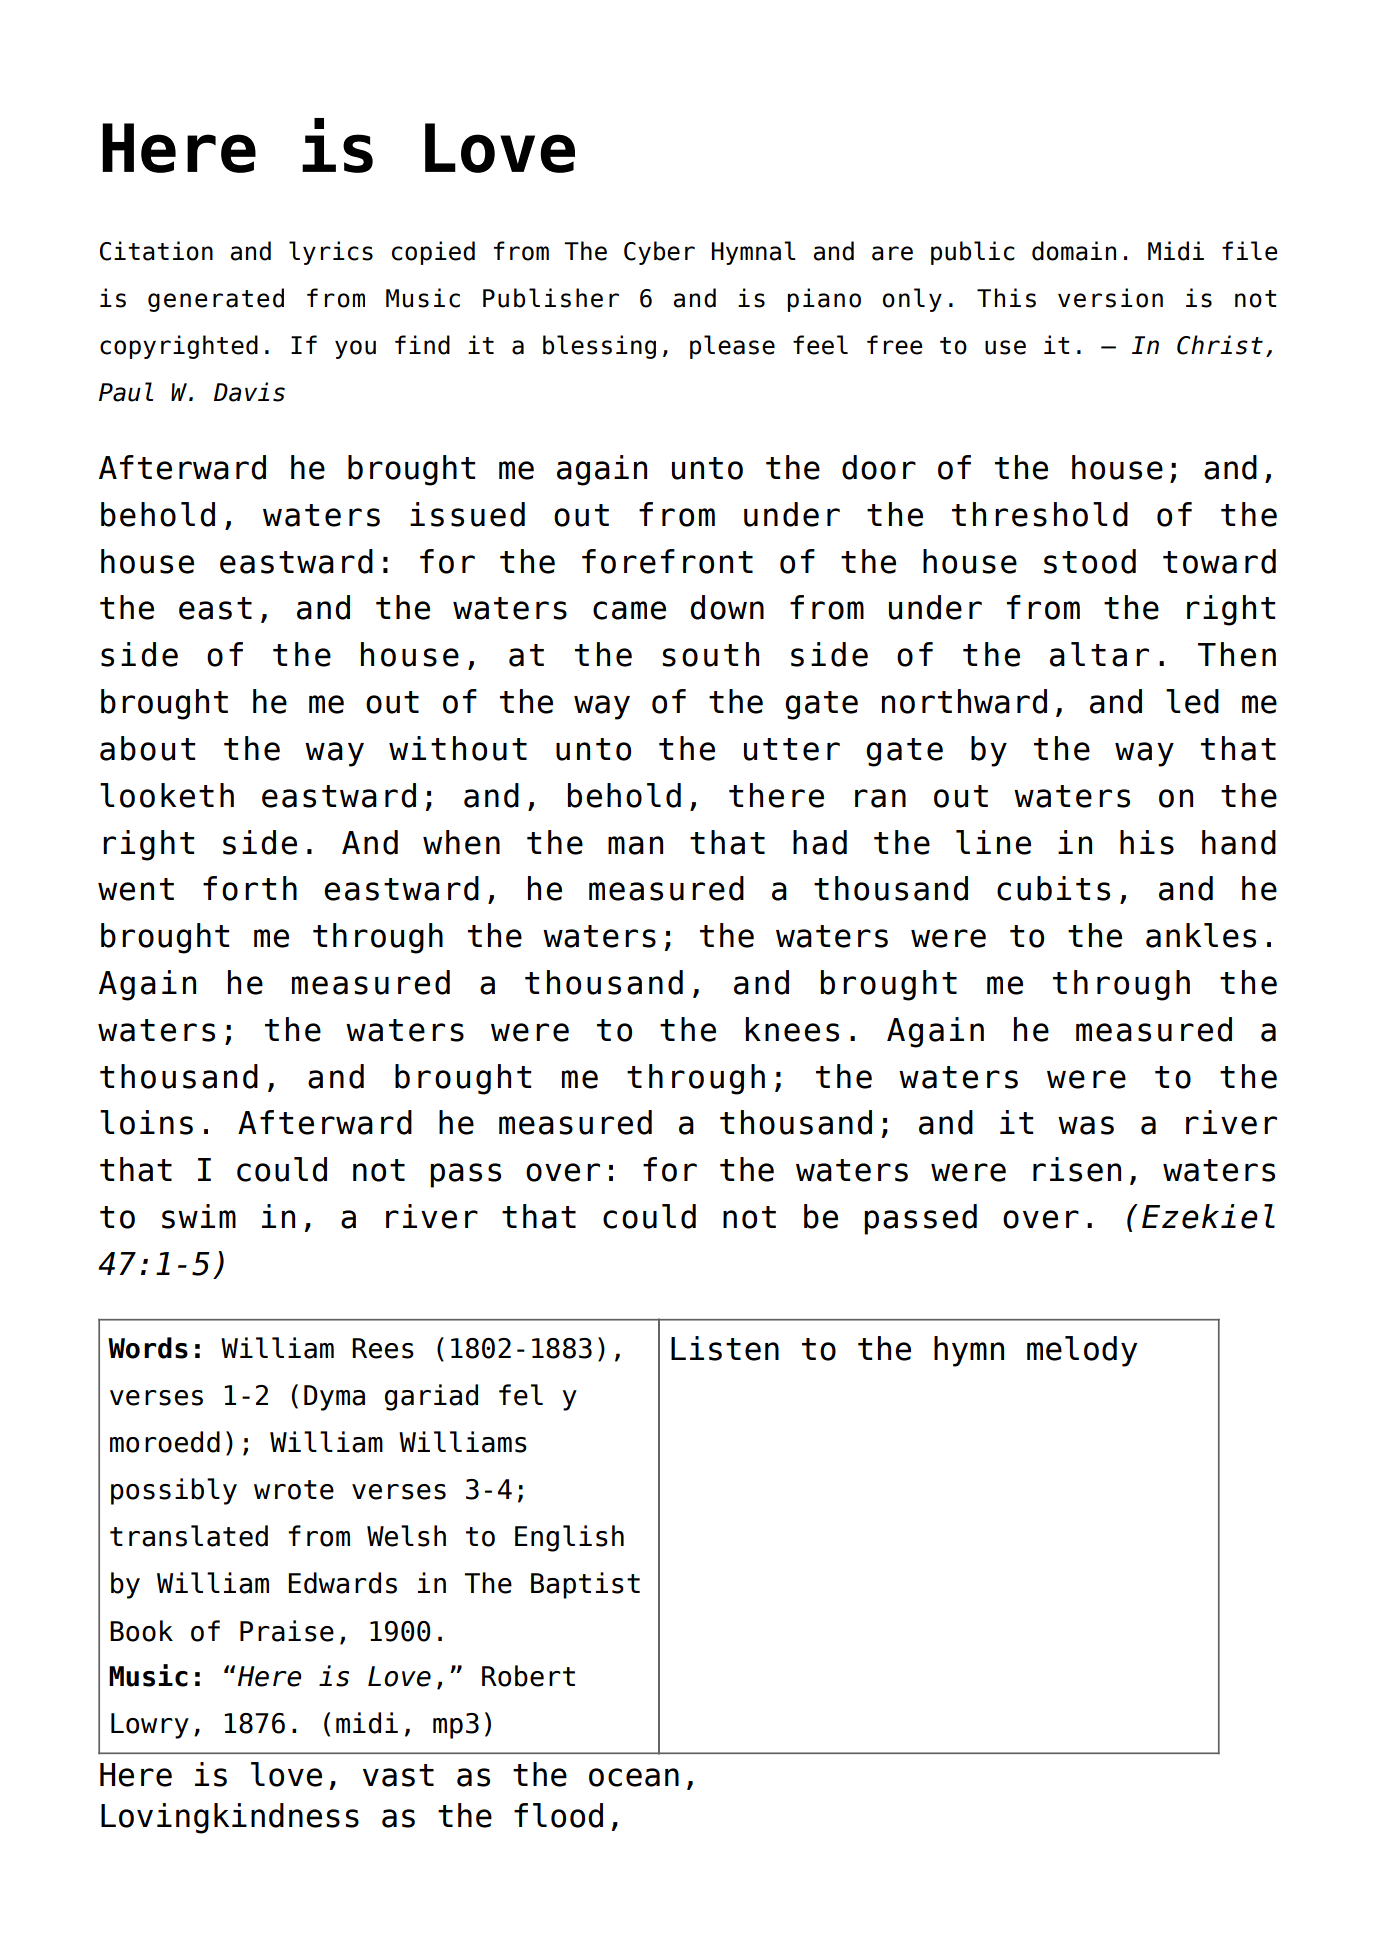  Describe the element at coordinates (792, 1029) in the screenshot. I see `knees` at that location.
